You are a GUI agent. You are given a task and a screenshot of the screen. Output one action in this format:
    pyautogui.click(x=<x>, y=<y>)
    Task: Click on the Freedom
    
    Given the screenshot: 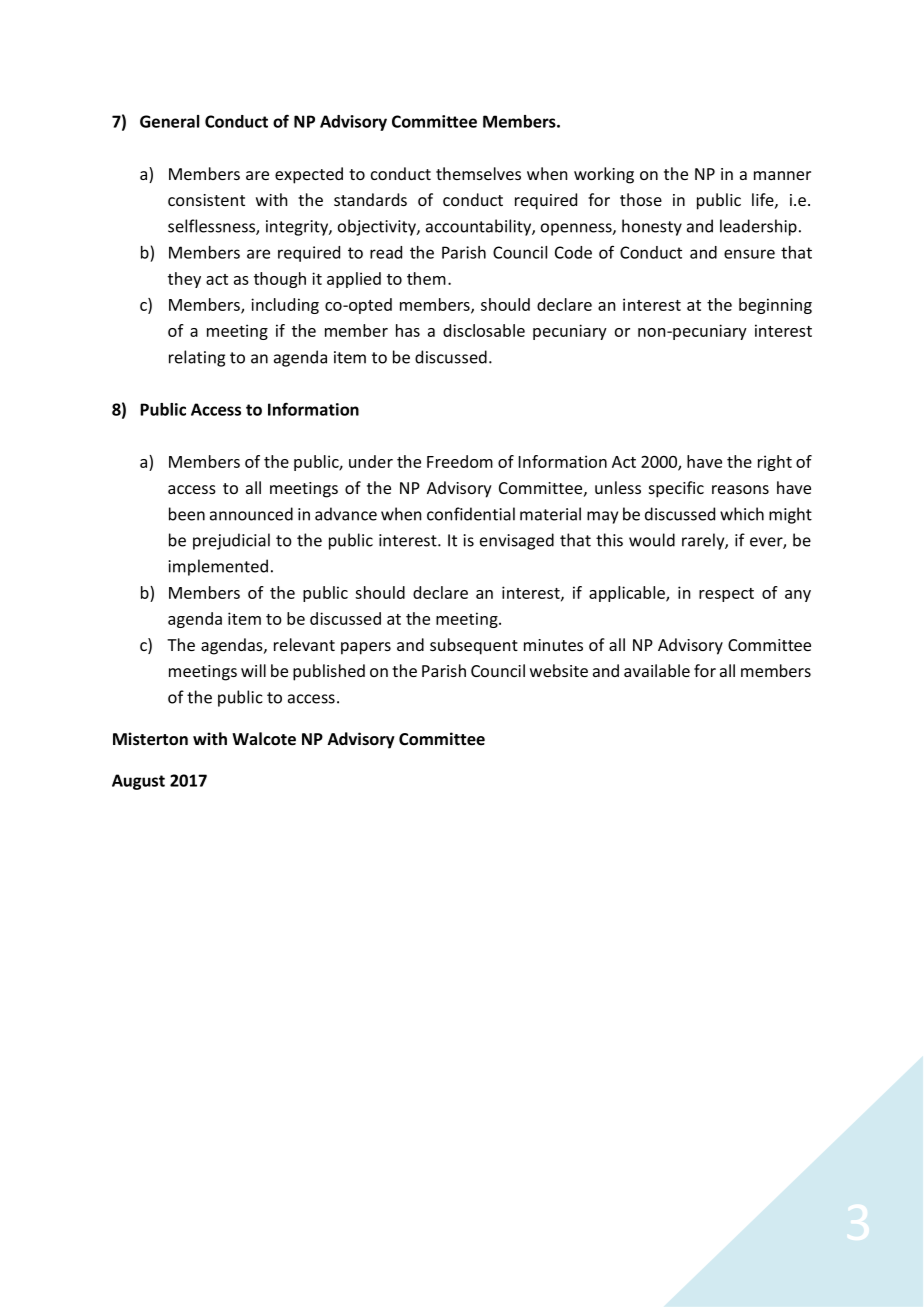 What is the action you would take?
    pyautogui.click(x=460, y=461)
